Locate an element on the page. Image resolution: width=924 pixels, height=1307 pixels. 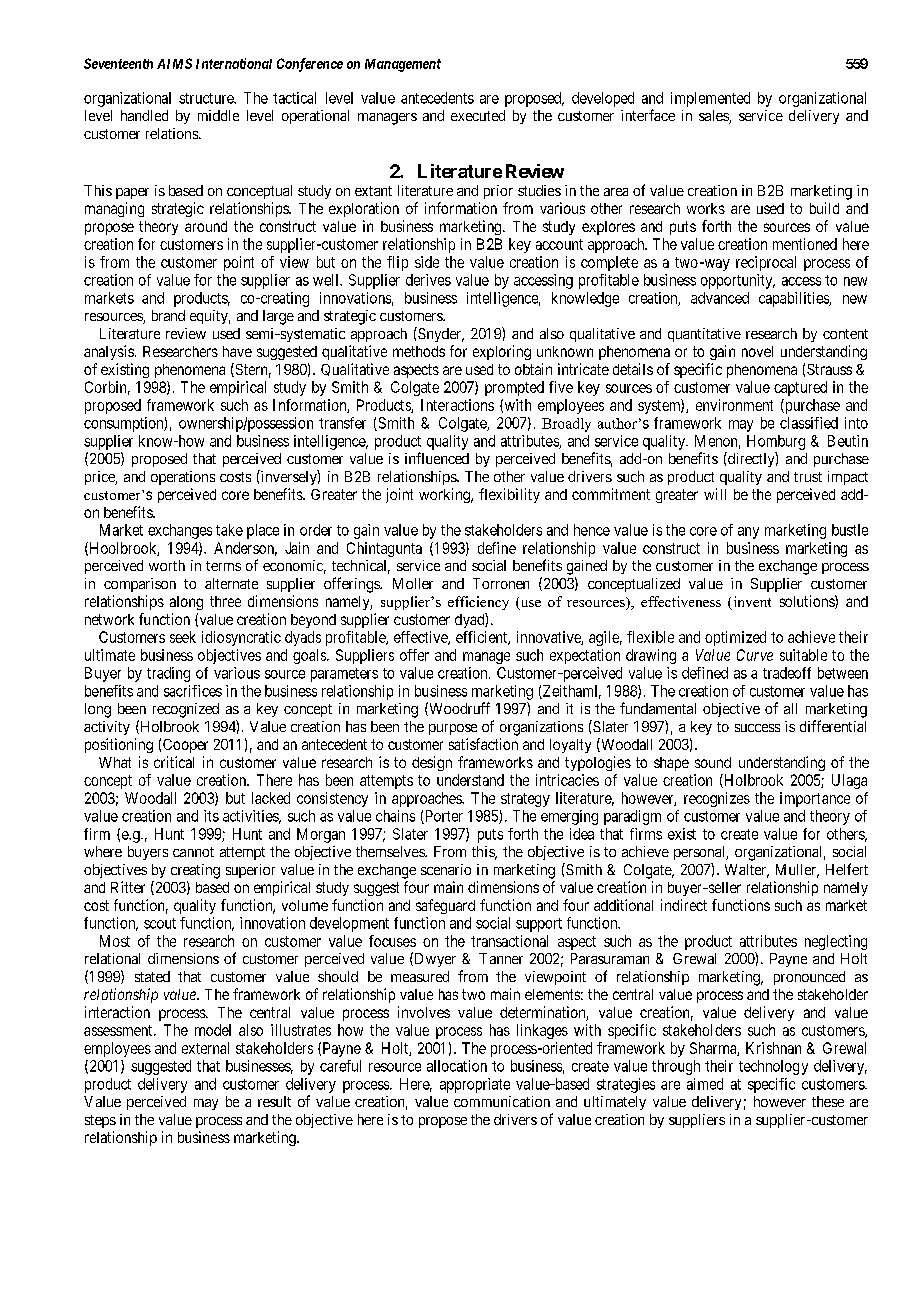
external is located at coordinates (205, 1048).
